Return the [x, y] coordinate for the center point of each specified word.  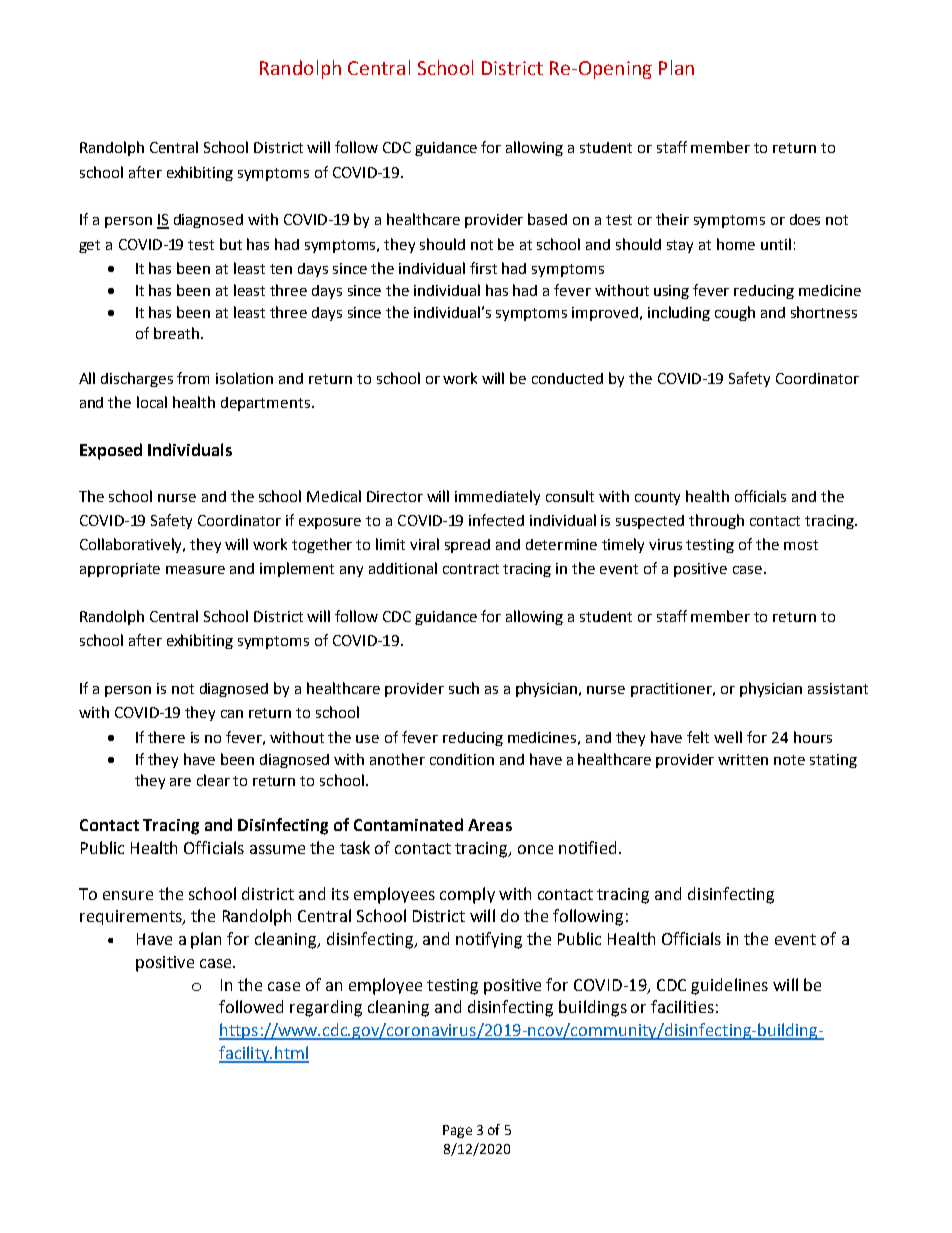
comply [467, 895]
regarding [326, 1008]
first [483, 268]
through [716, 521]
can [232, 714]
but [231, 244]
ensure [128, 895]
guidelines [729, 986]
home [736, 244]
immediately [497, 497]
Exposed [111, 451]
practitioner [673, 690]
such [464, 688]
